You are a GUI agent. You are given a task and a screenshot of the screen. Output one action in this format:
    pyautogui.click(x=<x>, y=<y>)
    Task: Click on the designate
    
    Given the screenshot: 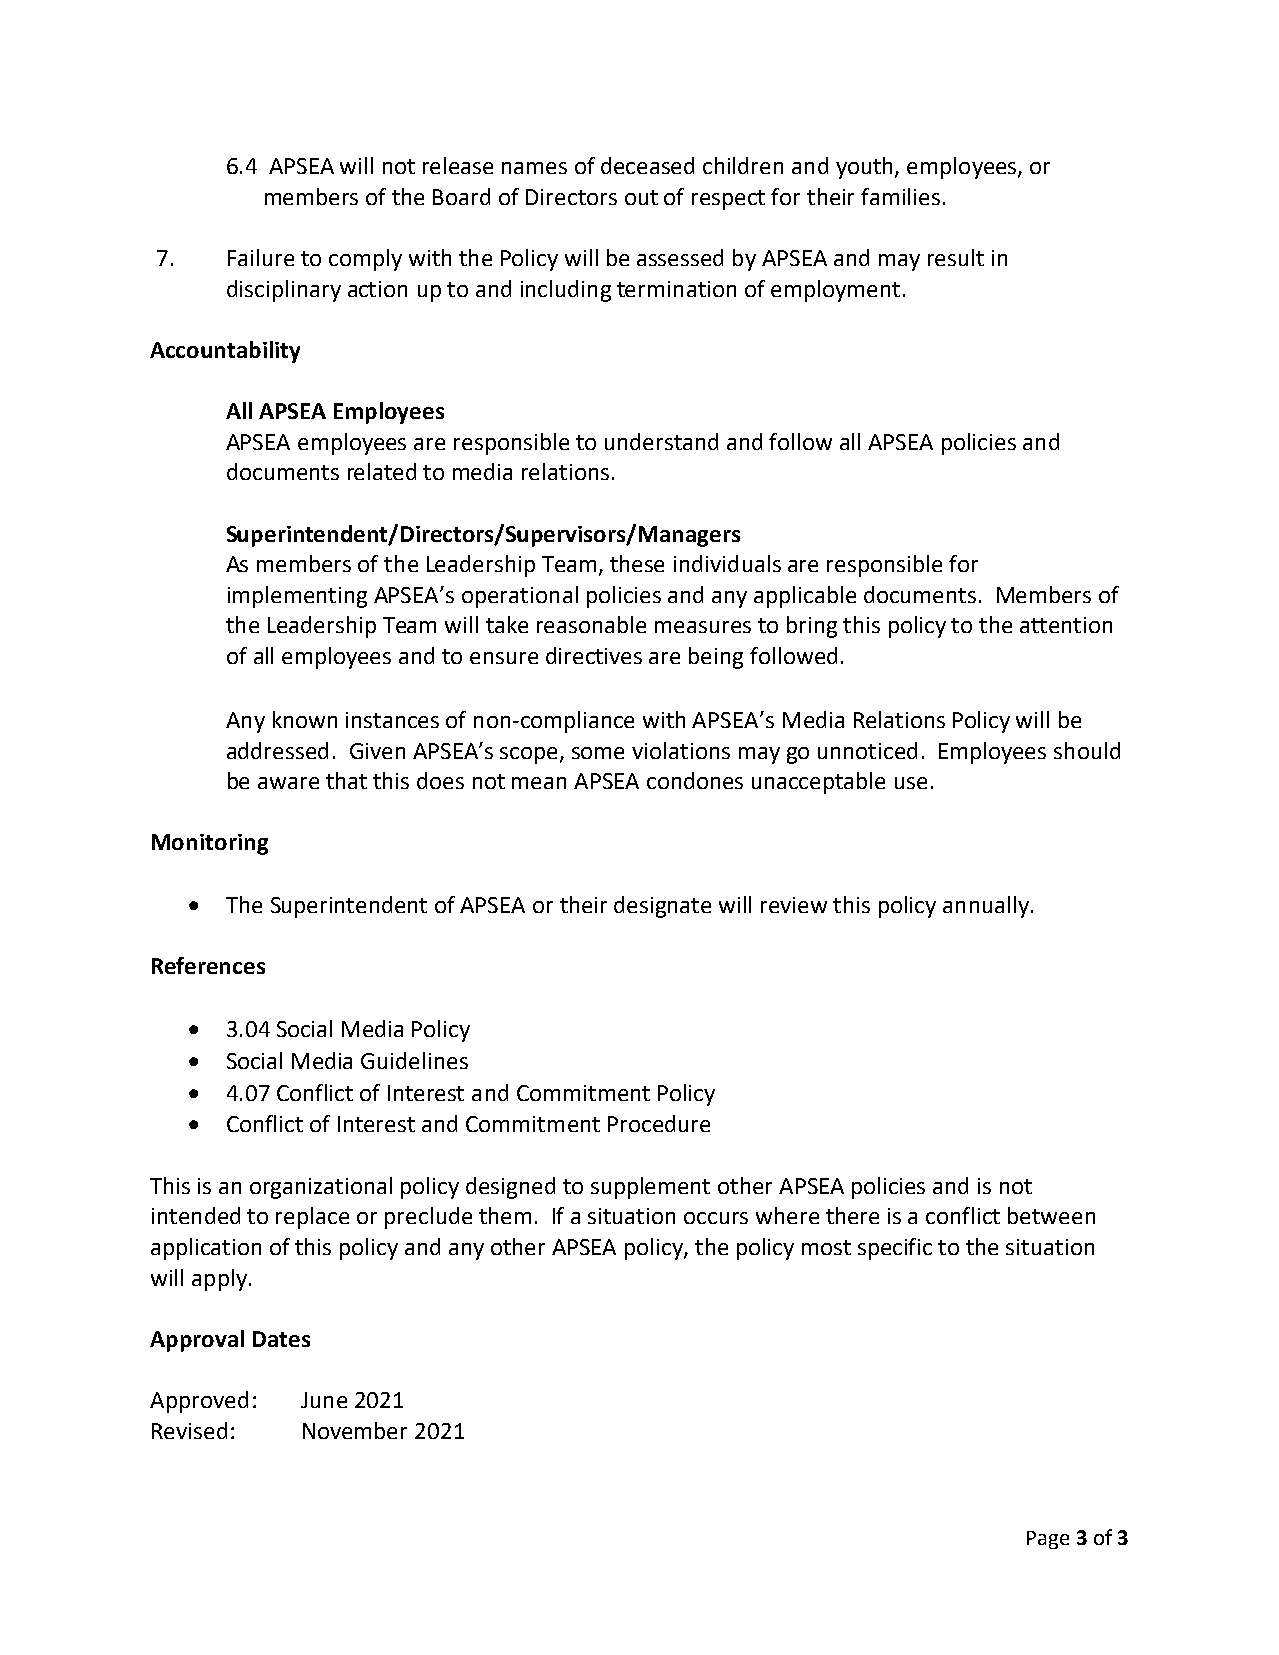 What is the action you would take?
    pyautogui.click(x=662, y=907)
